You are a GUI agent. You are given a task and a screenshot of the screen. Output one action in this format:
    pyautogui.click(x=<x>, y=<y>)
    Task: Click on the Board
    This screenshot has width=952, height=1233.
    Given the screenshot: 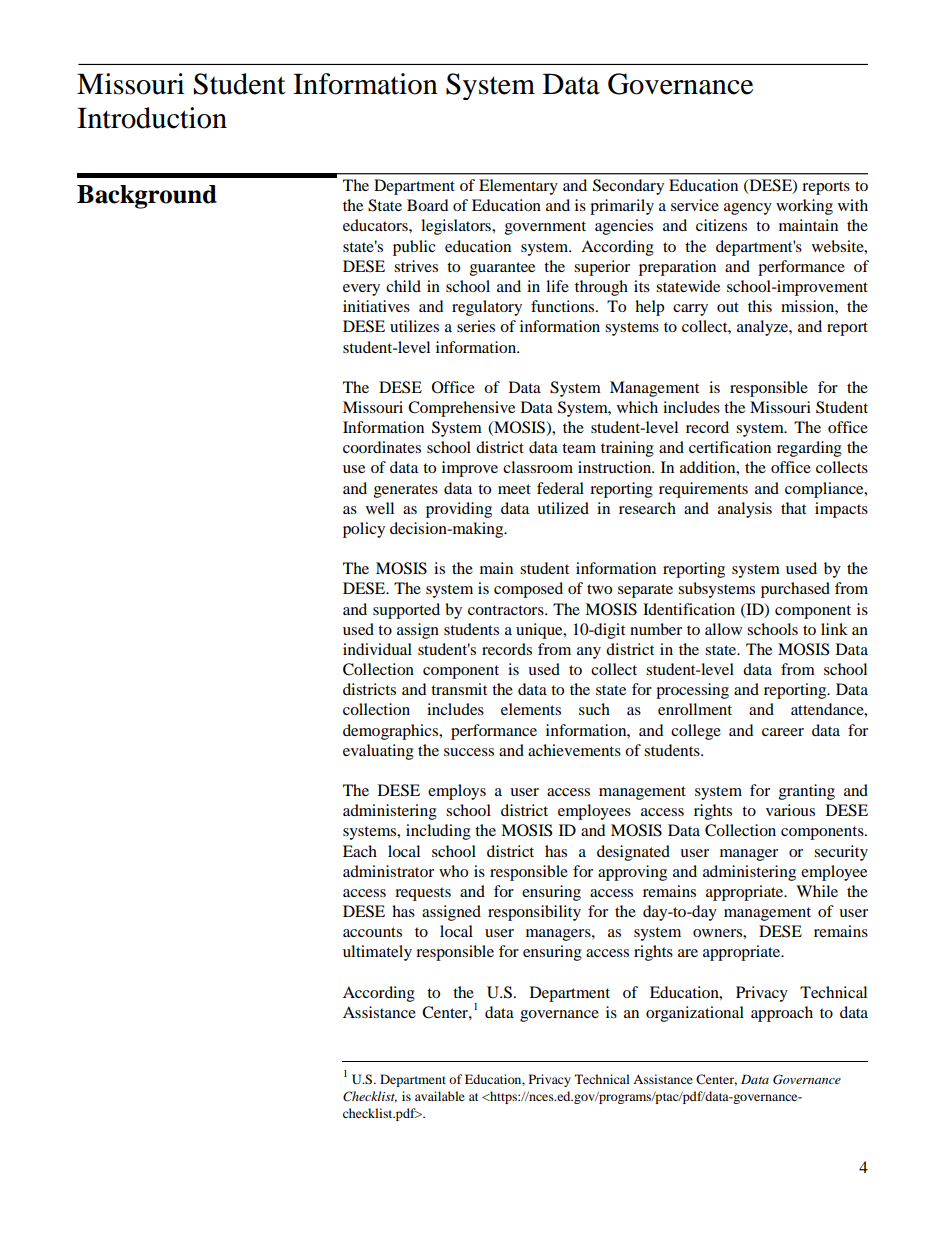 What is the action you would take?
    pyautogui.click(x=428, y=205)
